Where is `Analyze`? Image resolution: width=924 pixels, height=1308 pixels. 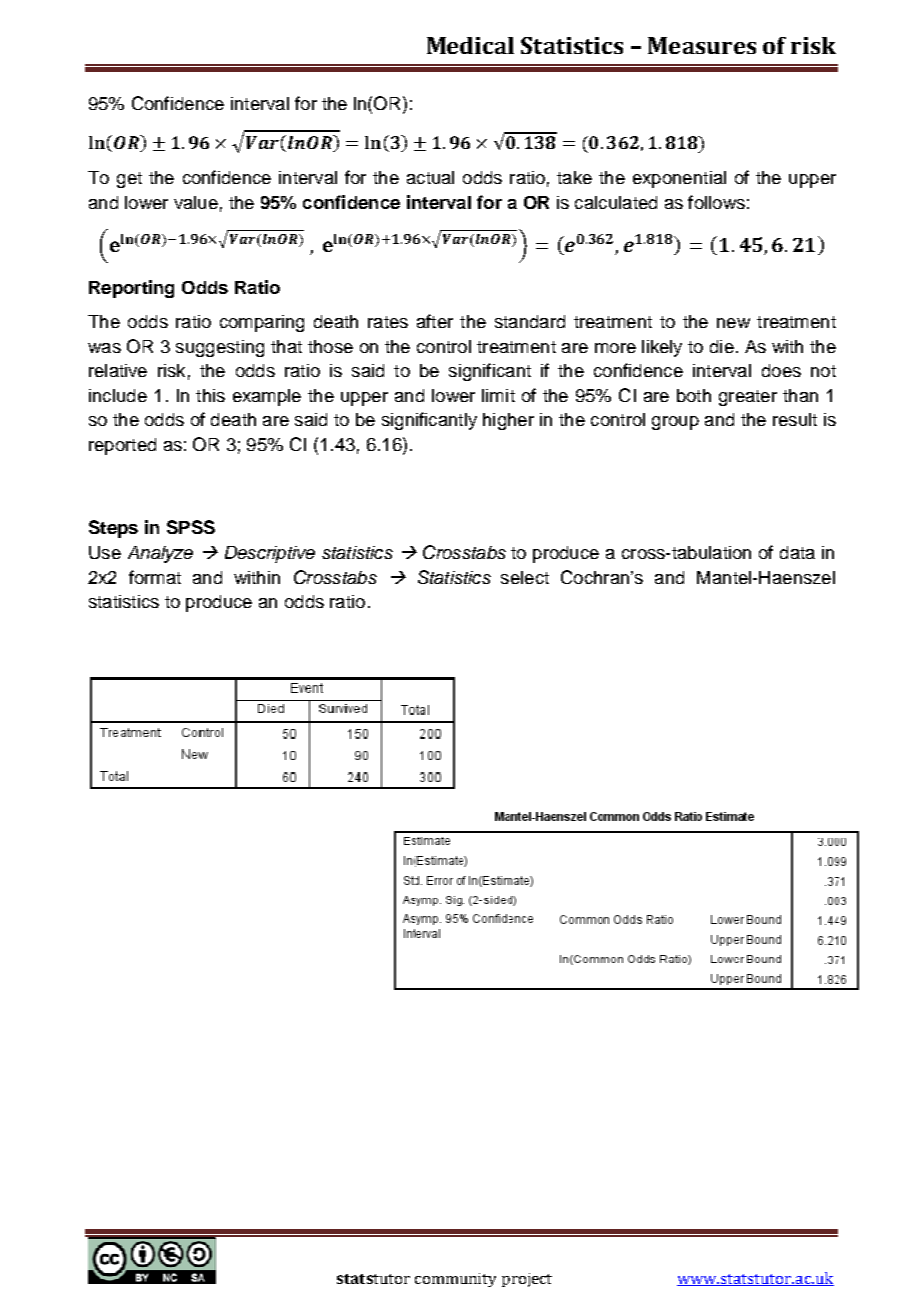
Analyze is located at coordinates (160, 554).
